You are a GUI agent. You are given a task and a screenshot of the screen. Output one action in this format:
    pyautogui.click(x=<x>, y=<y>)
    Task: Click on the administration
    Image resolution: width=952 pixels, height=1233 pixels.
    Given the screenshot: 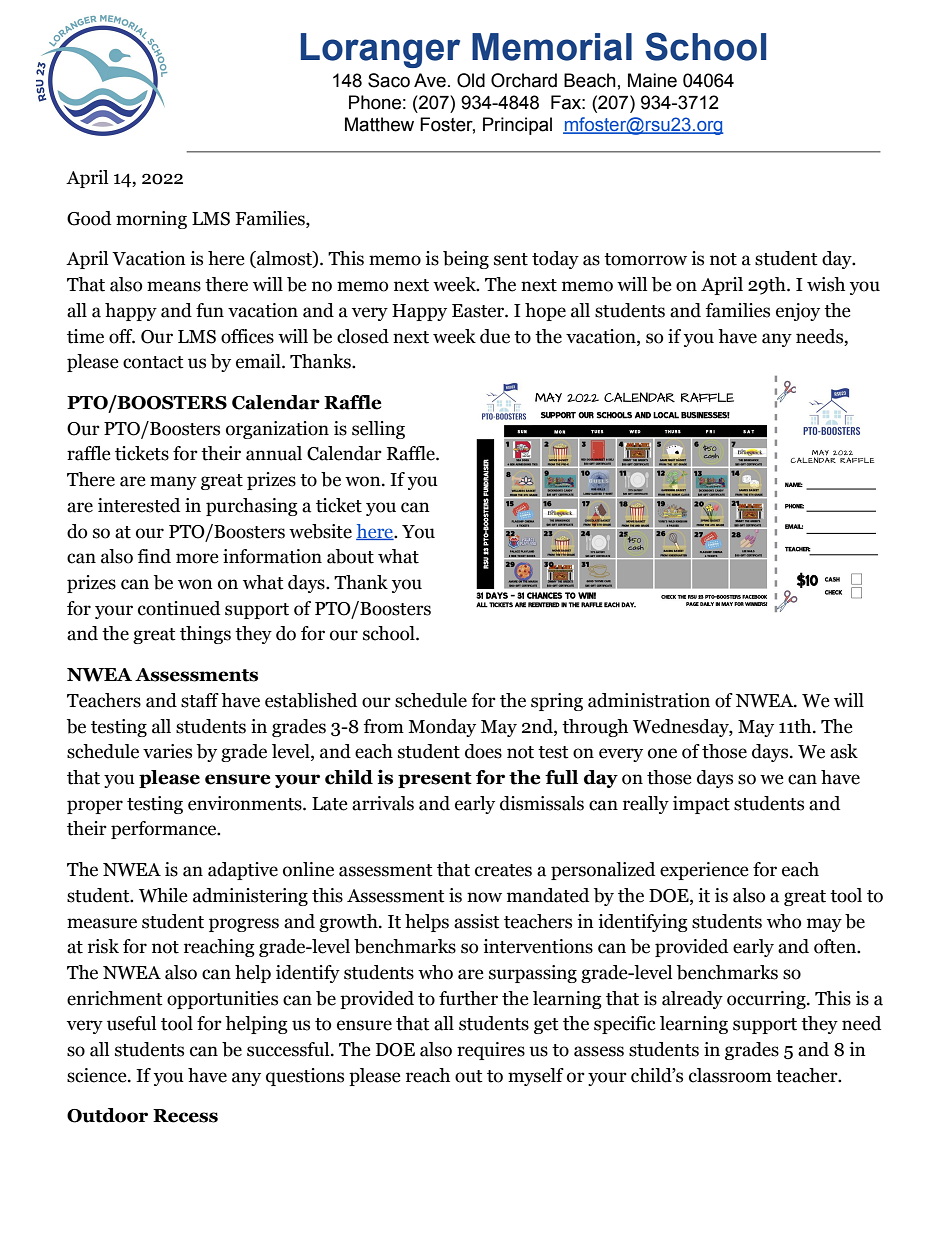 What is the action you would take?
    pyautogui.click(x=649, y=700)
